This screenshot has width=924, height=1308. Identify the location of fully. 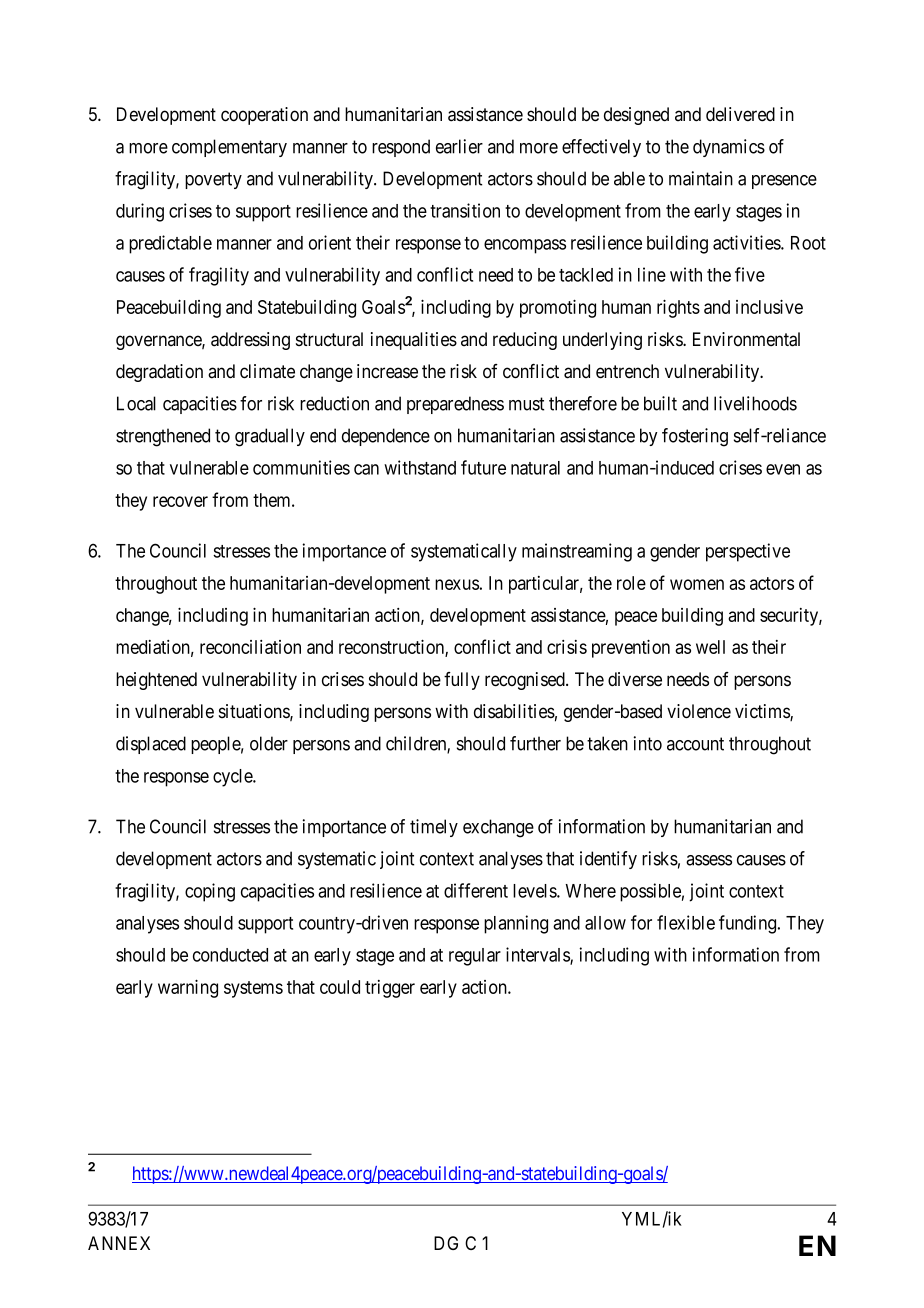
(462, 681).
